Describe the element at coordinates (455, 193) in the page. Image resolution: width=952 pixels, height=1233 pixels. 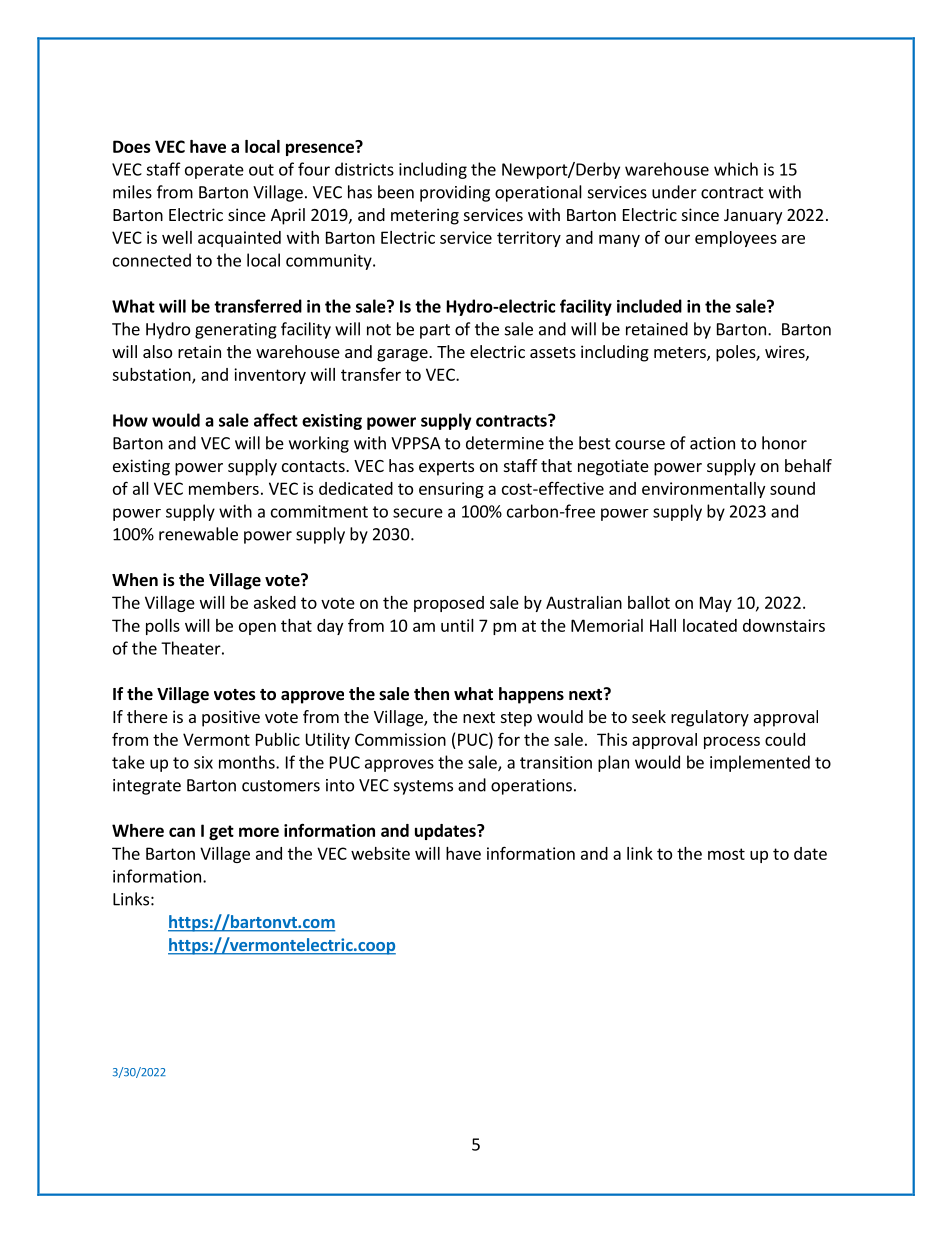
I see `providing` at that location.
